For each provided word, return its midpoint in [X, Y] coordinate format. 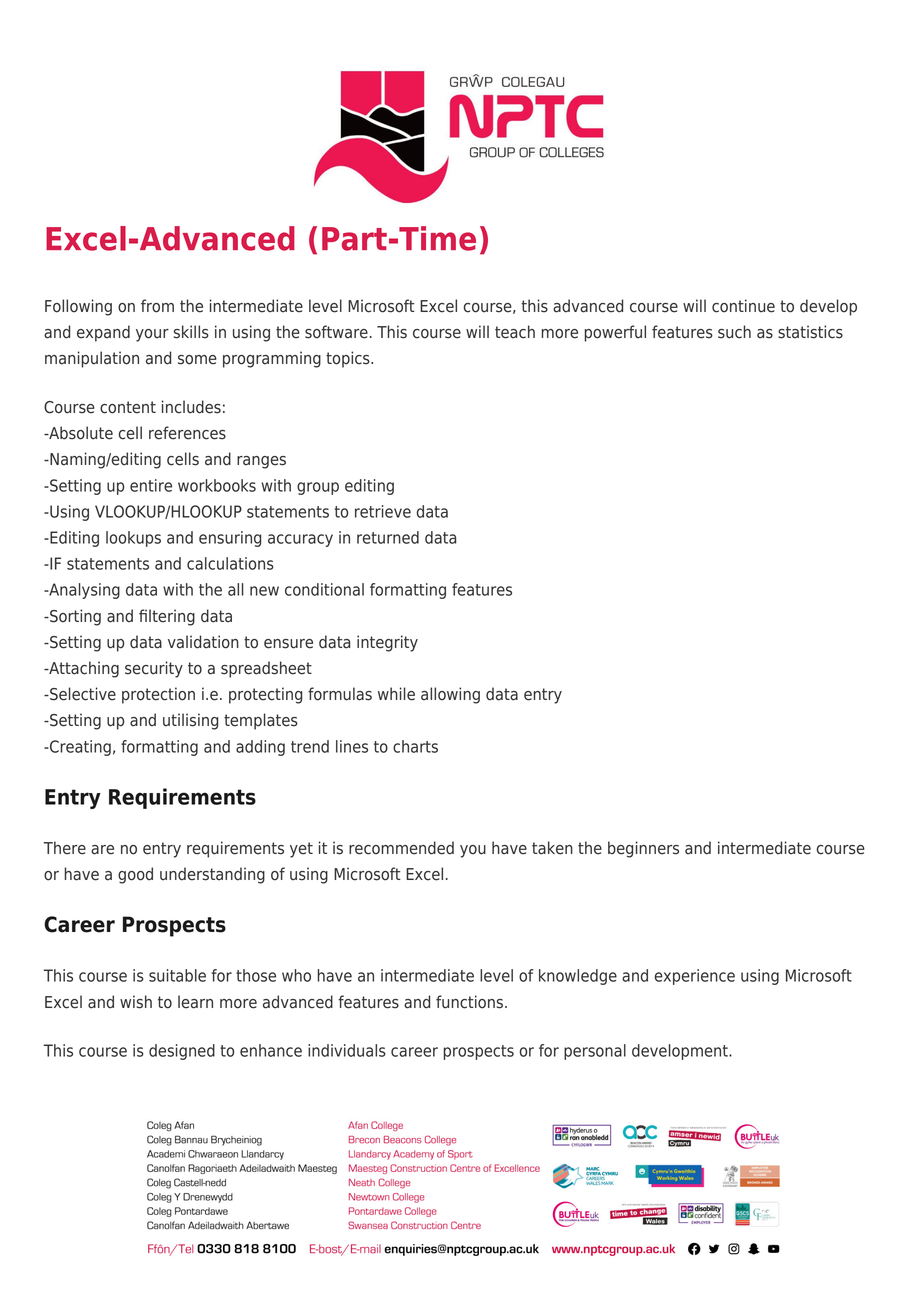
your [152, 335]
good [135, 875]
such [734, 332]
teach [515, 332]
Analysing [83, 591]
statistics [810, 332]
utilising [190, 721]
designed [182, 1052]
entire [151, 485]
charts [415, 746]
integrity [387, 643]
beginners [643, 849]
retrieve [383, 511]
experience [695, 977]
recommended [401, 848]
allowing [450, 695]
